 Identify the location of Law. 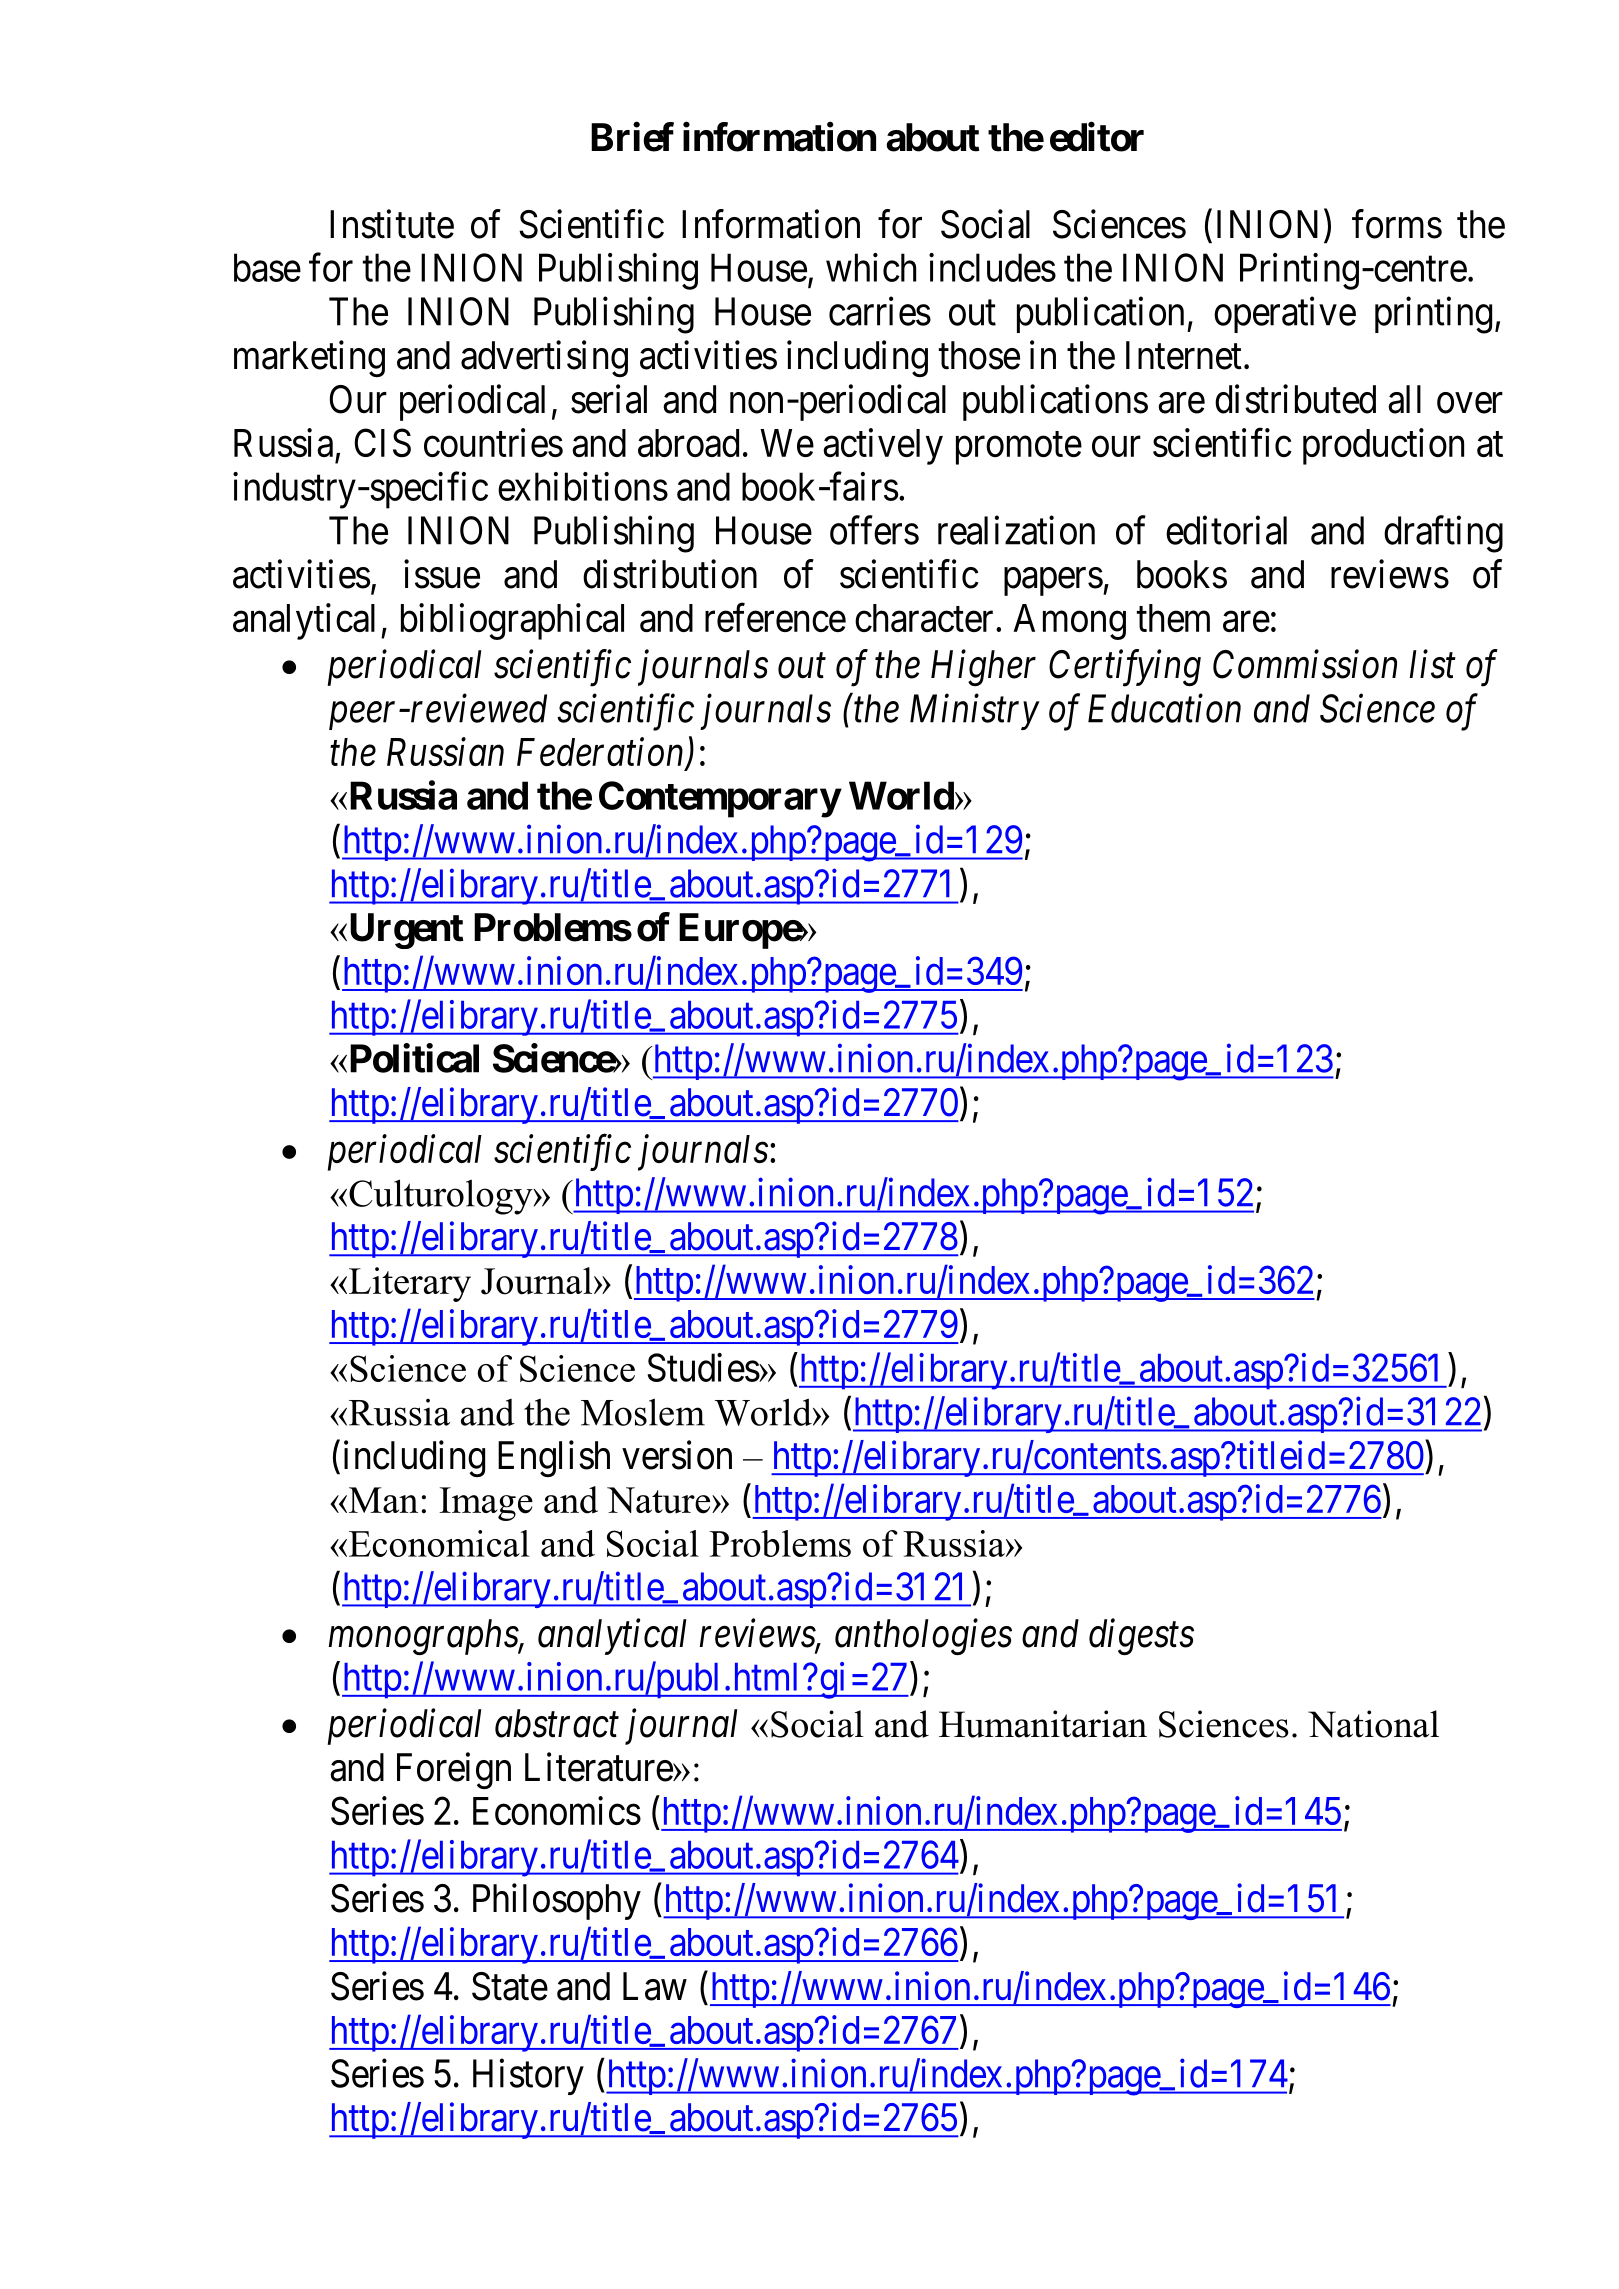
(655, 1986).
